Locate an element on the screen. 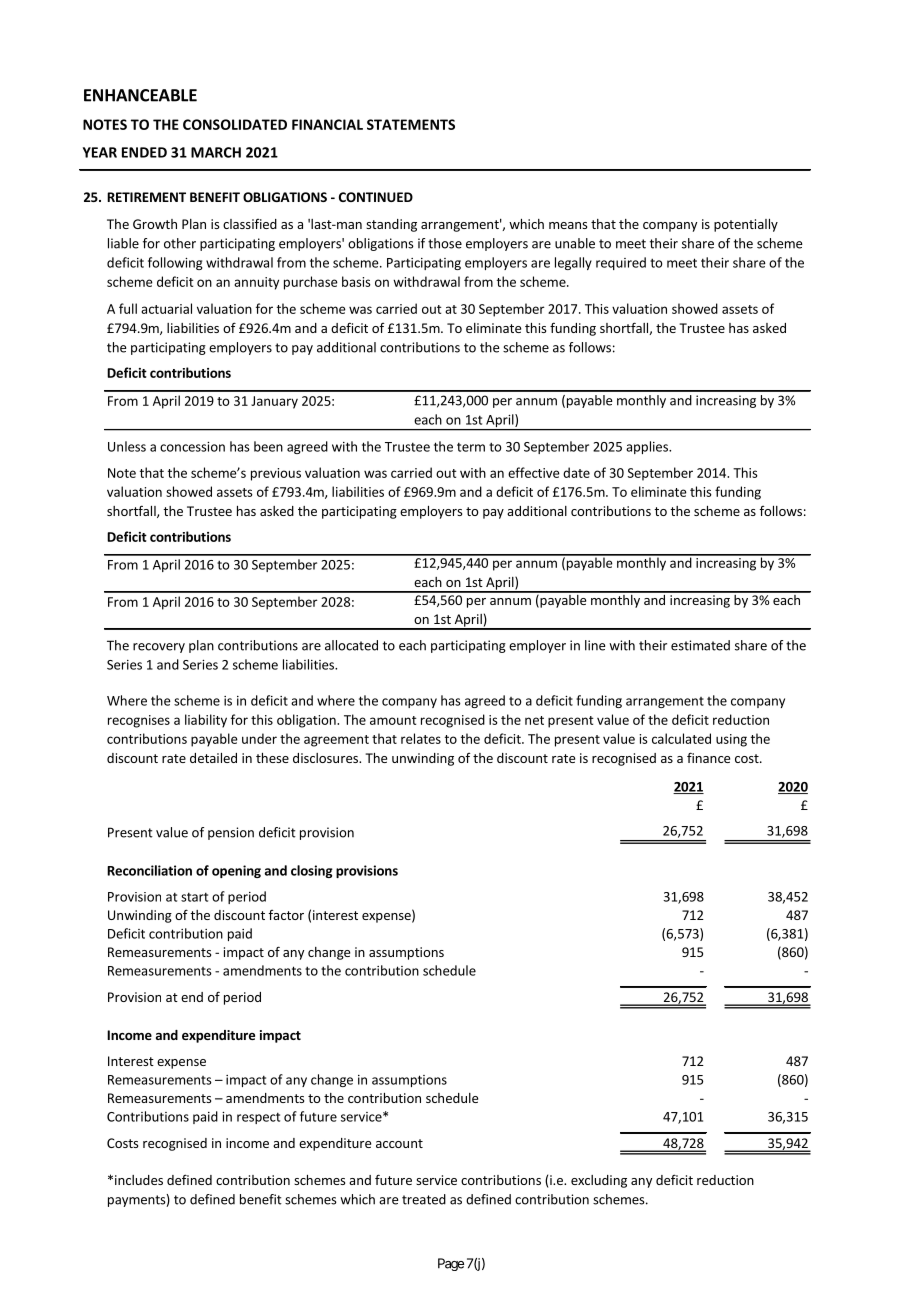 The width and height of the screenshot is (924, 1309). start is located at coordinates (194, 897).
